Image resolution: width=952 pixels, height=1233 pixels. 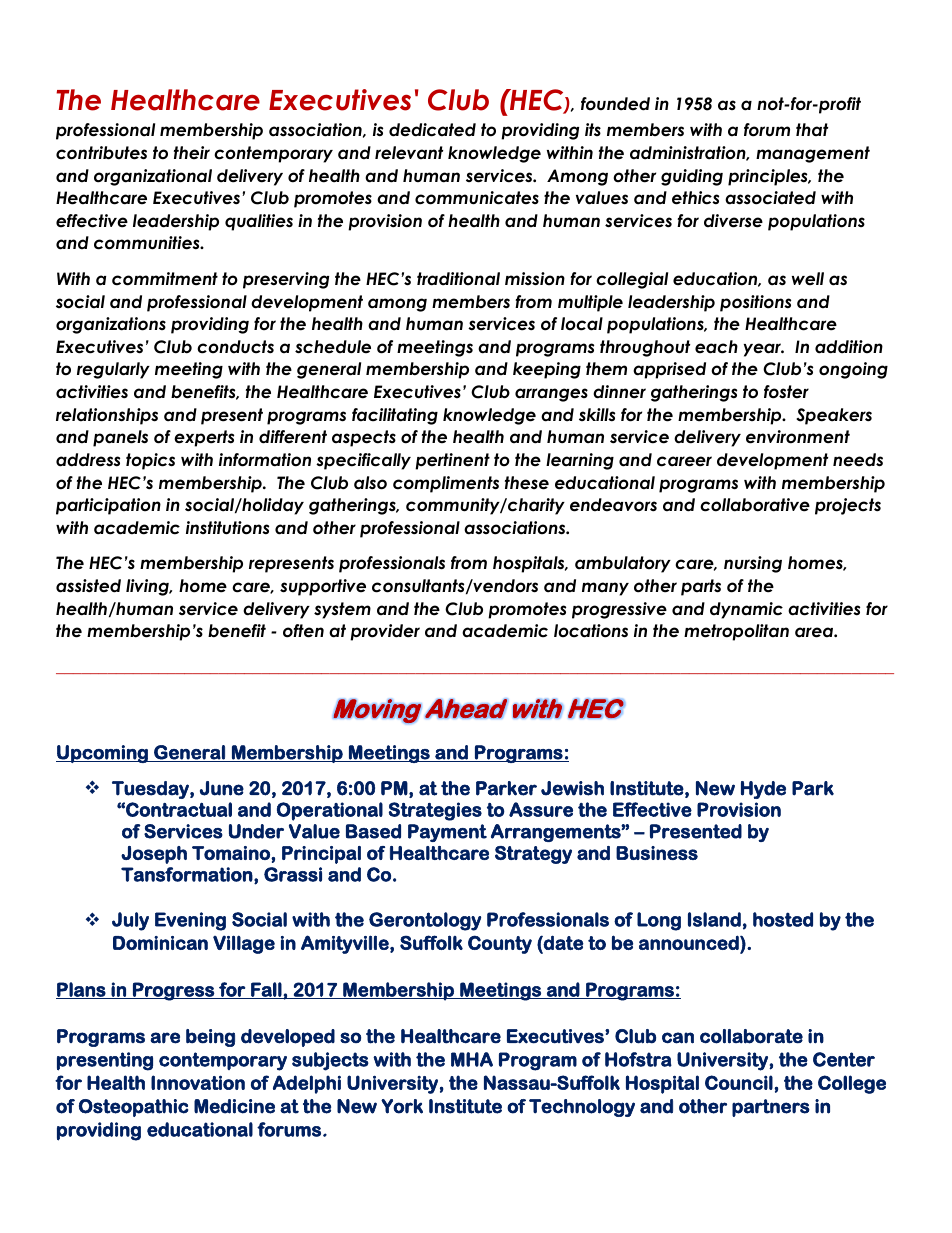 What do you see at coordinates (435, 811) in the document?
I see `Strategies` at bounding box center [435, 811].
